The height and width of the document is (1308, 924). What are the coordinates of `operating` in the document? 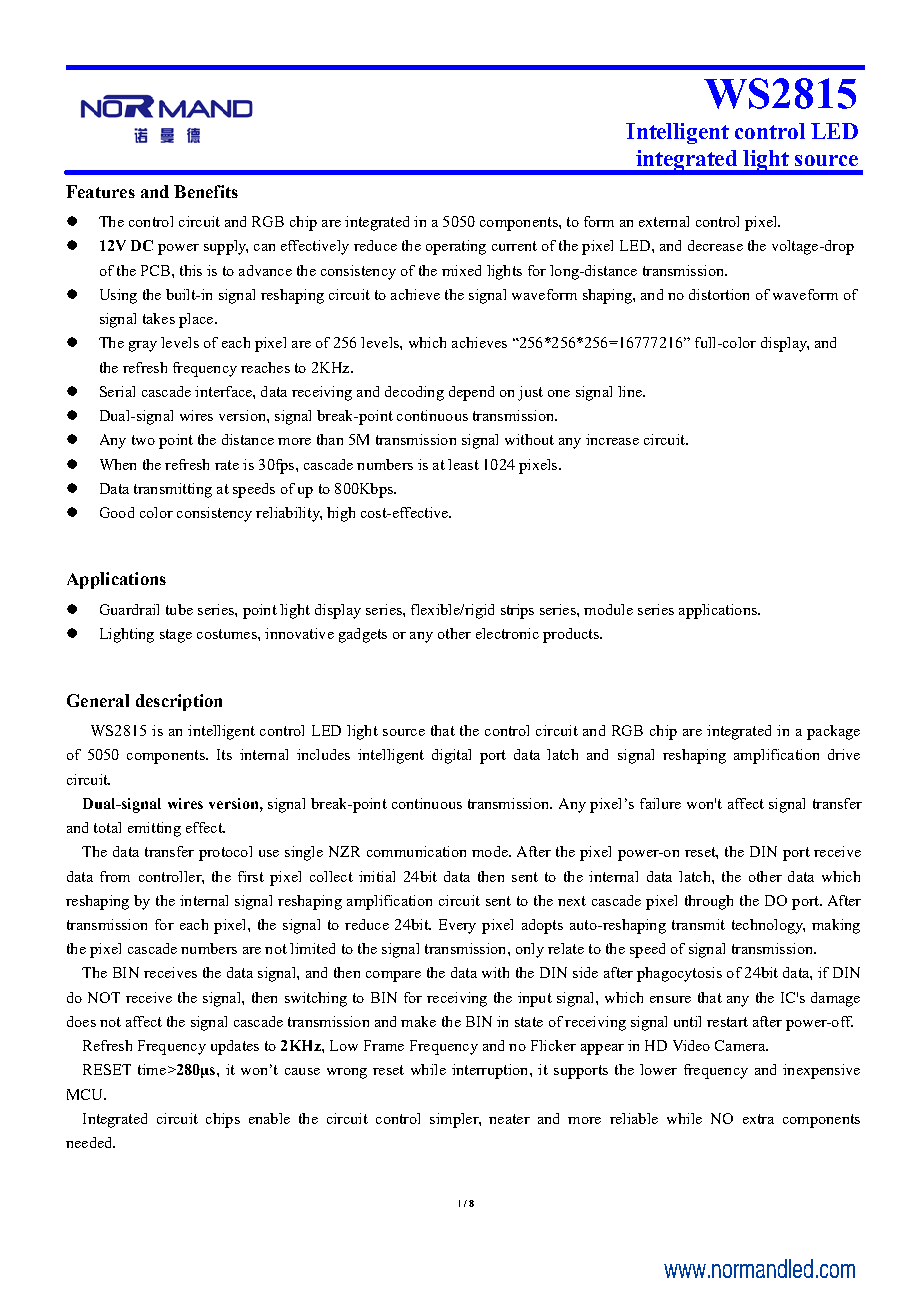 It's located at (456, 247).
